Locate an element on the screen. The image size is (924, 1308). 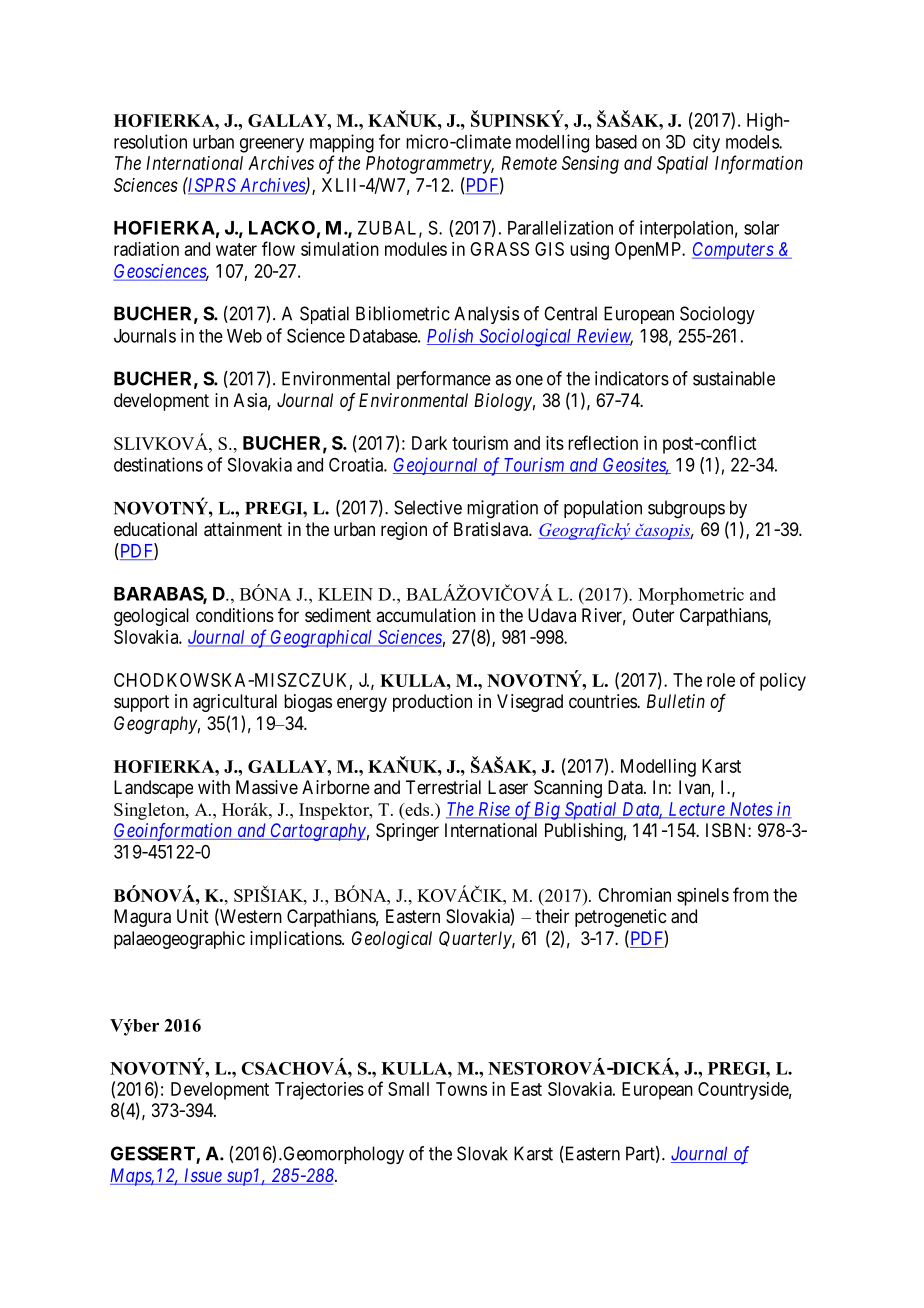
city is located at coordinates (706, 143).
